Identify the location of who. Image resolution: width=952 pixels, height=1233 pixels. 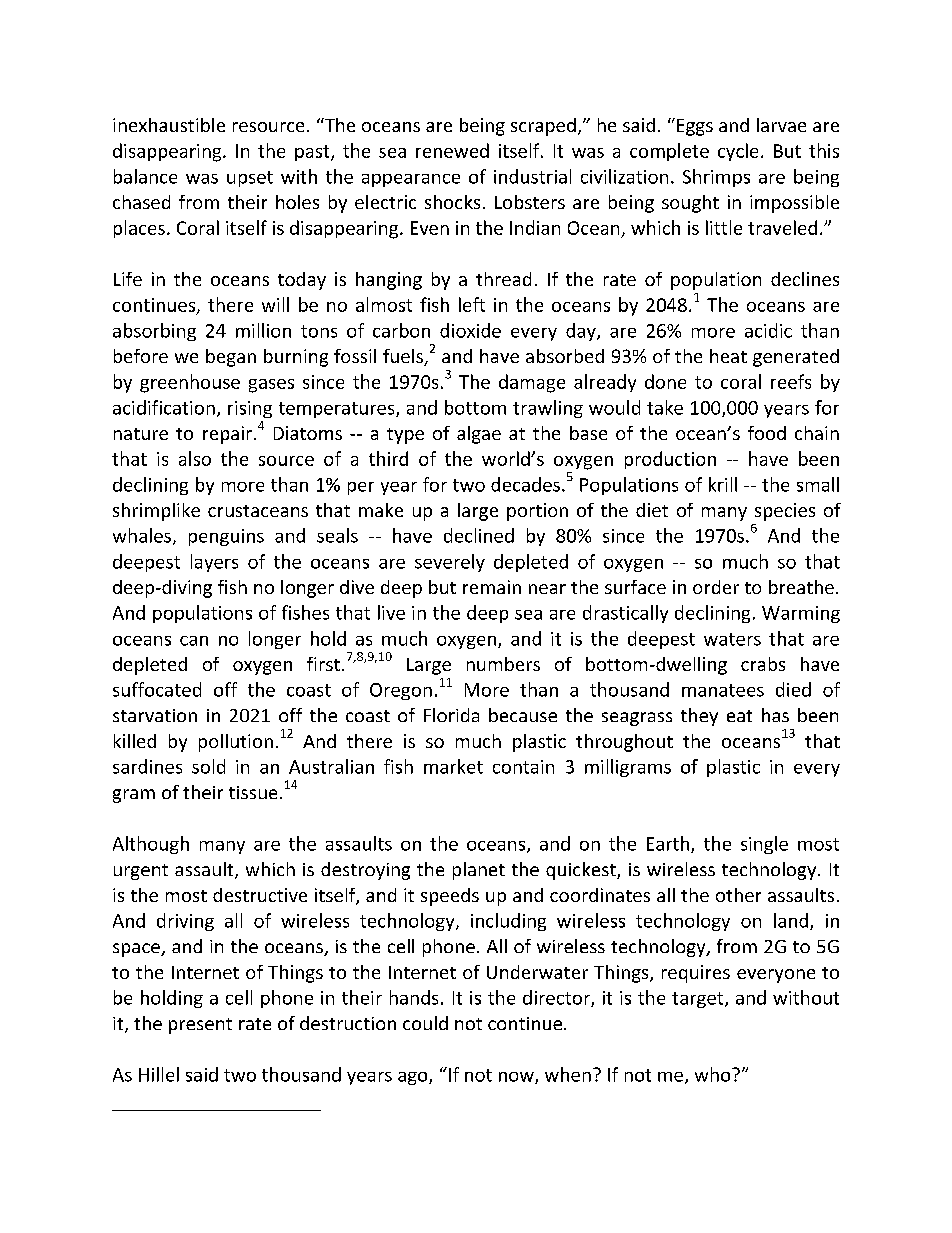
(714, 1074).
